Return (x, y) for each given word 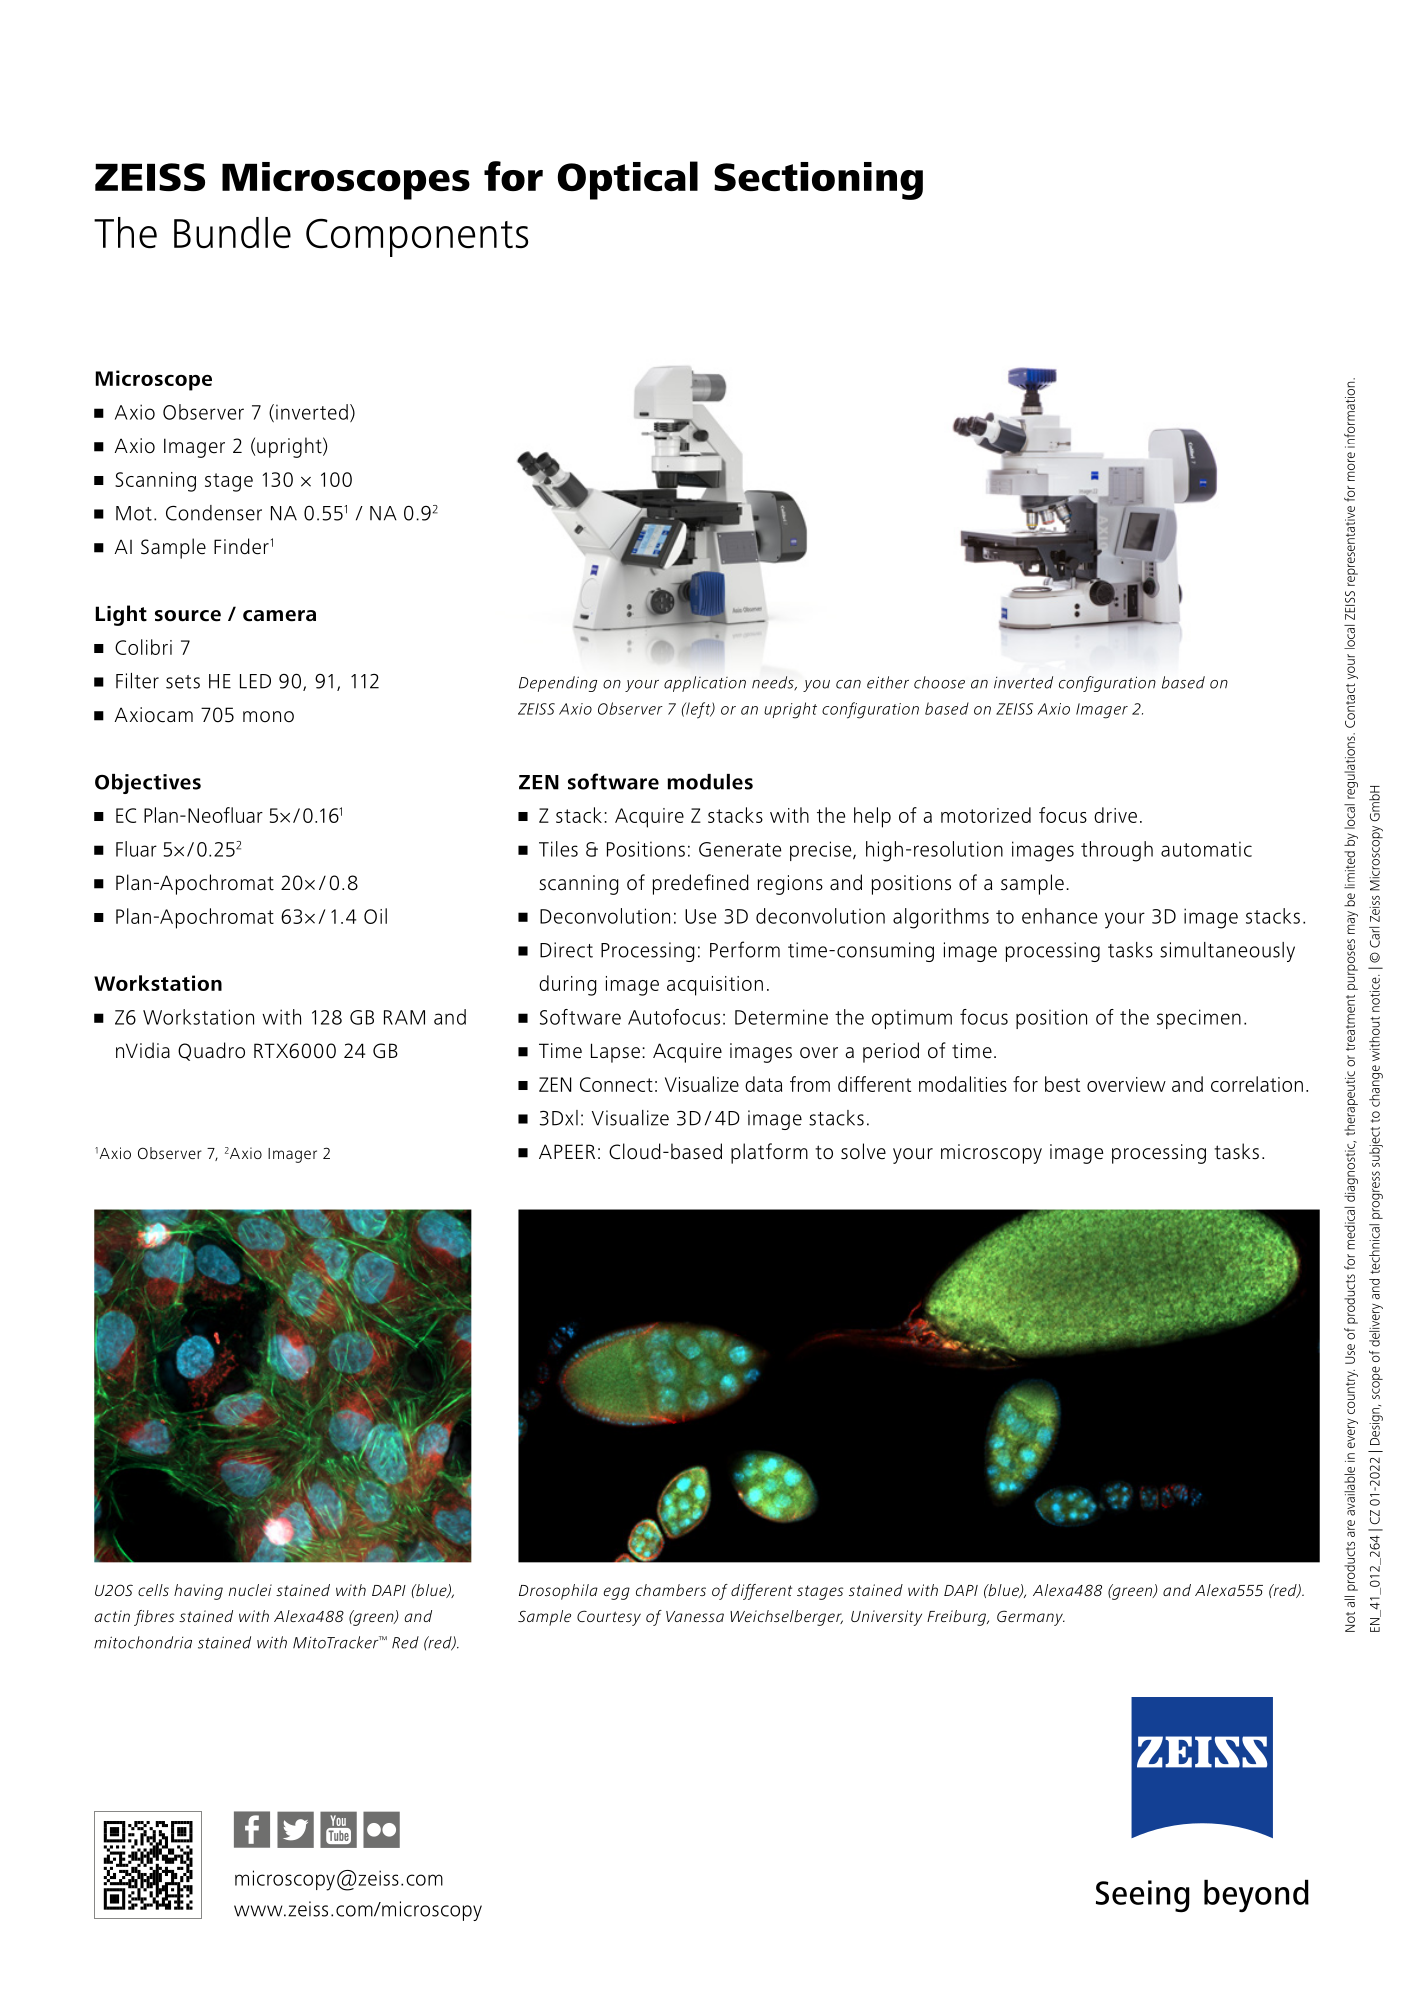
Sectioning (818, 181)
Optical (628, 180)
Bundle (232, 233)
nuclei (250, 1590)
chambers (671, 1590)
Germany (1031, 1618)
